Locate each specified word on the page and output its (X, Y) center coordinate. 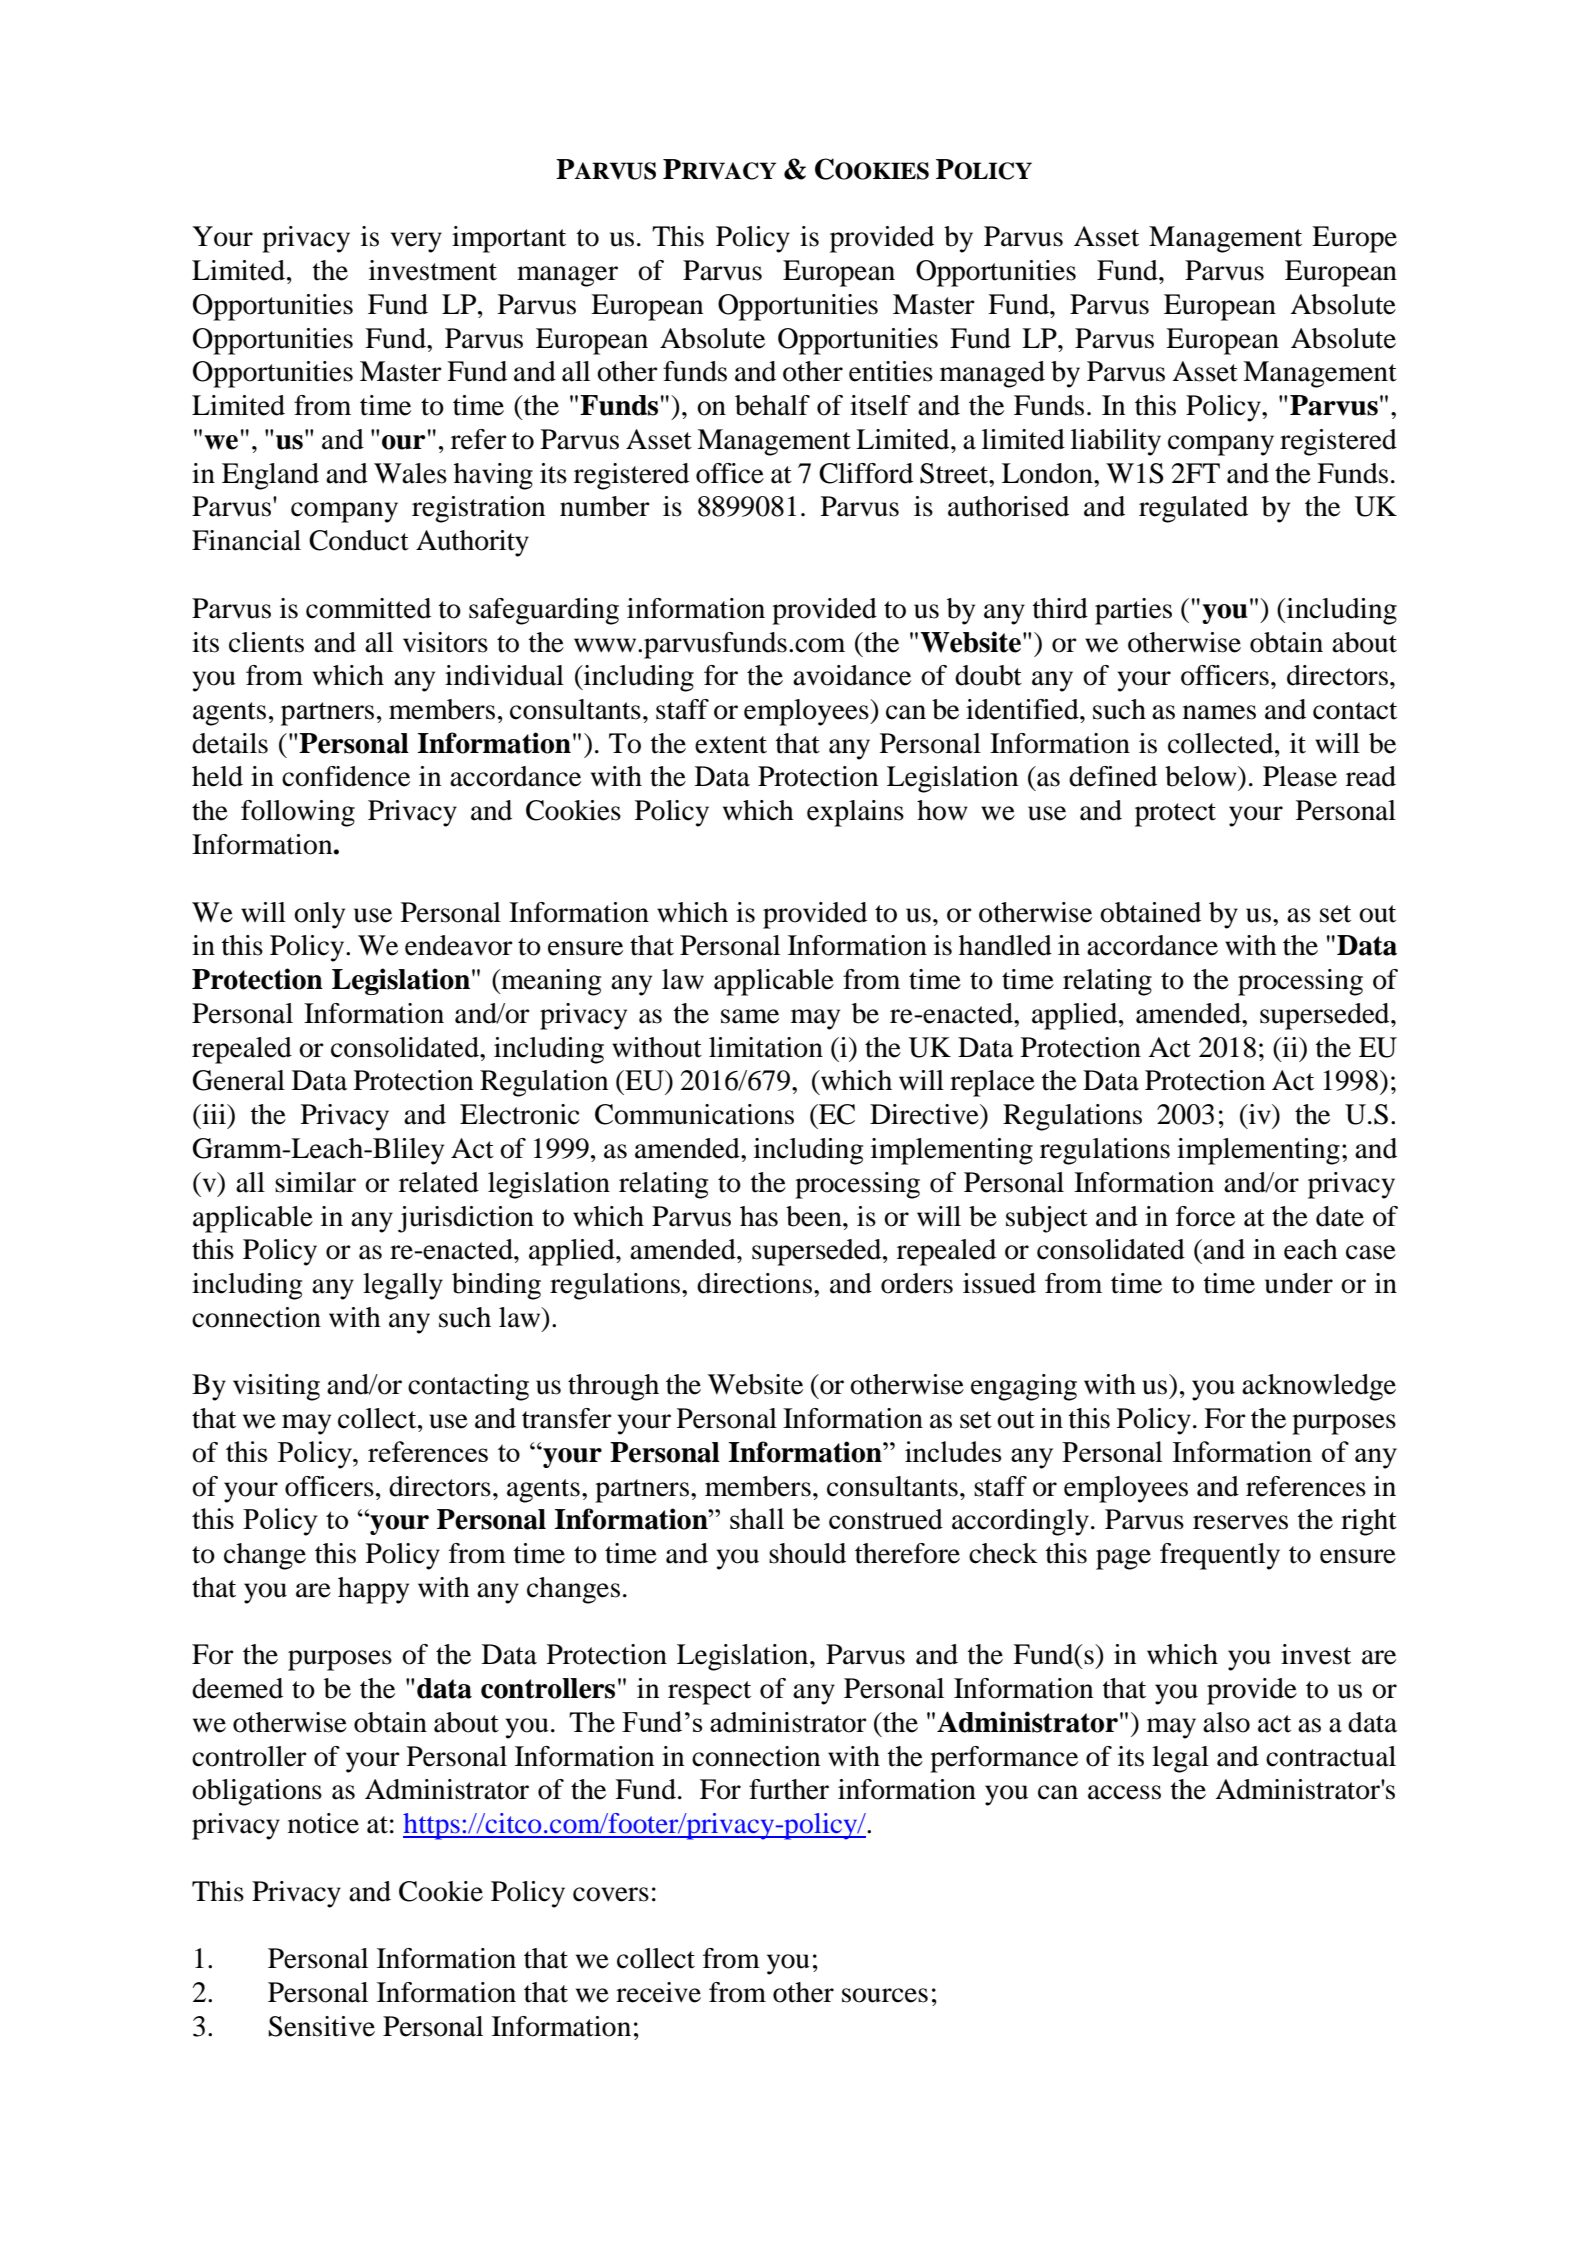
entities (891, 371)
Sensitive (321, 2026)
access (1124, 1792)
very (416, 242)
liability (1116, 442)
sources (885, 1995)
